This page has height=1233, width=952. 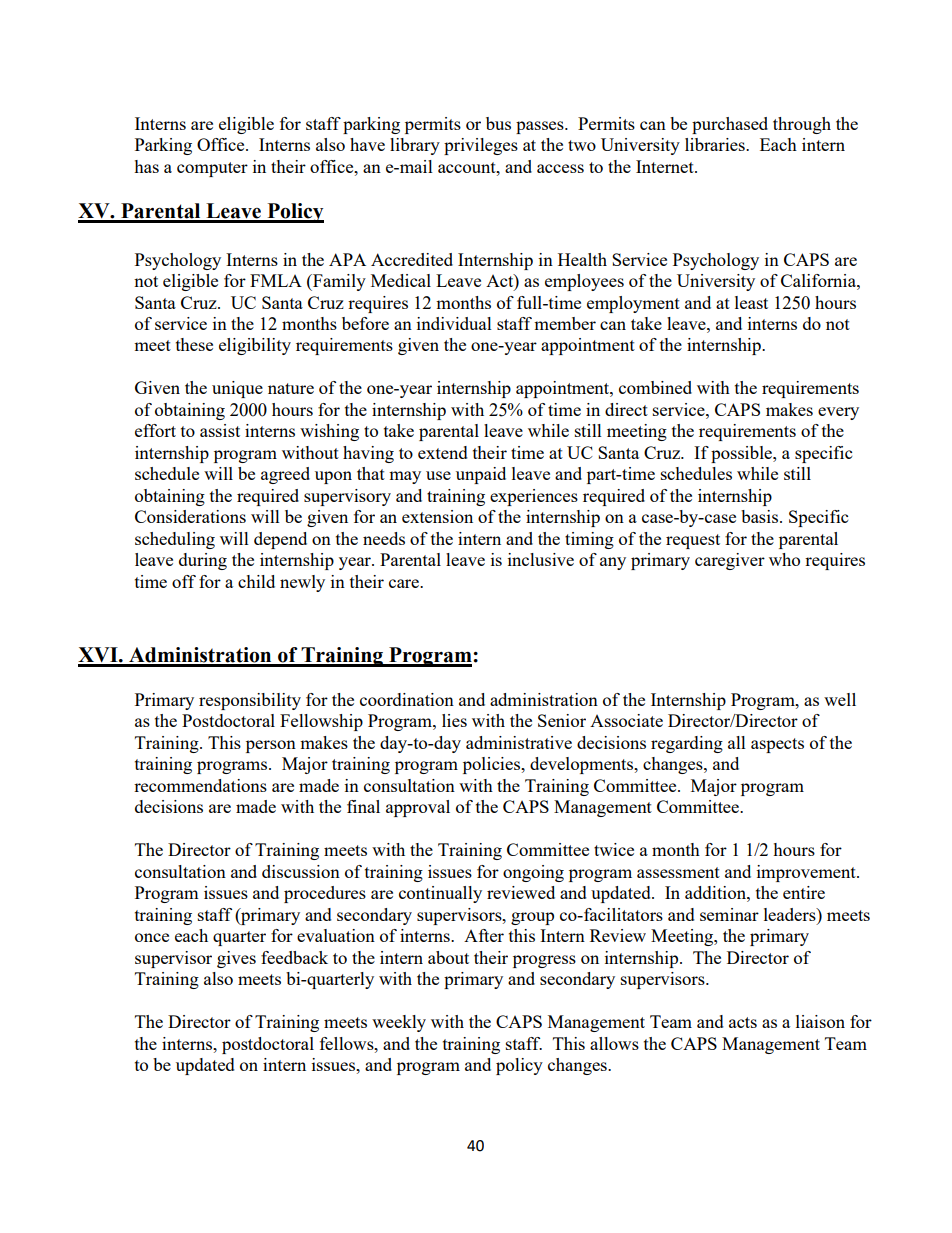 I want to click on privileges, so click(x=481, y=146).
